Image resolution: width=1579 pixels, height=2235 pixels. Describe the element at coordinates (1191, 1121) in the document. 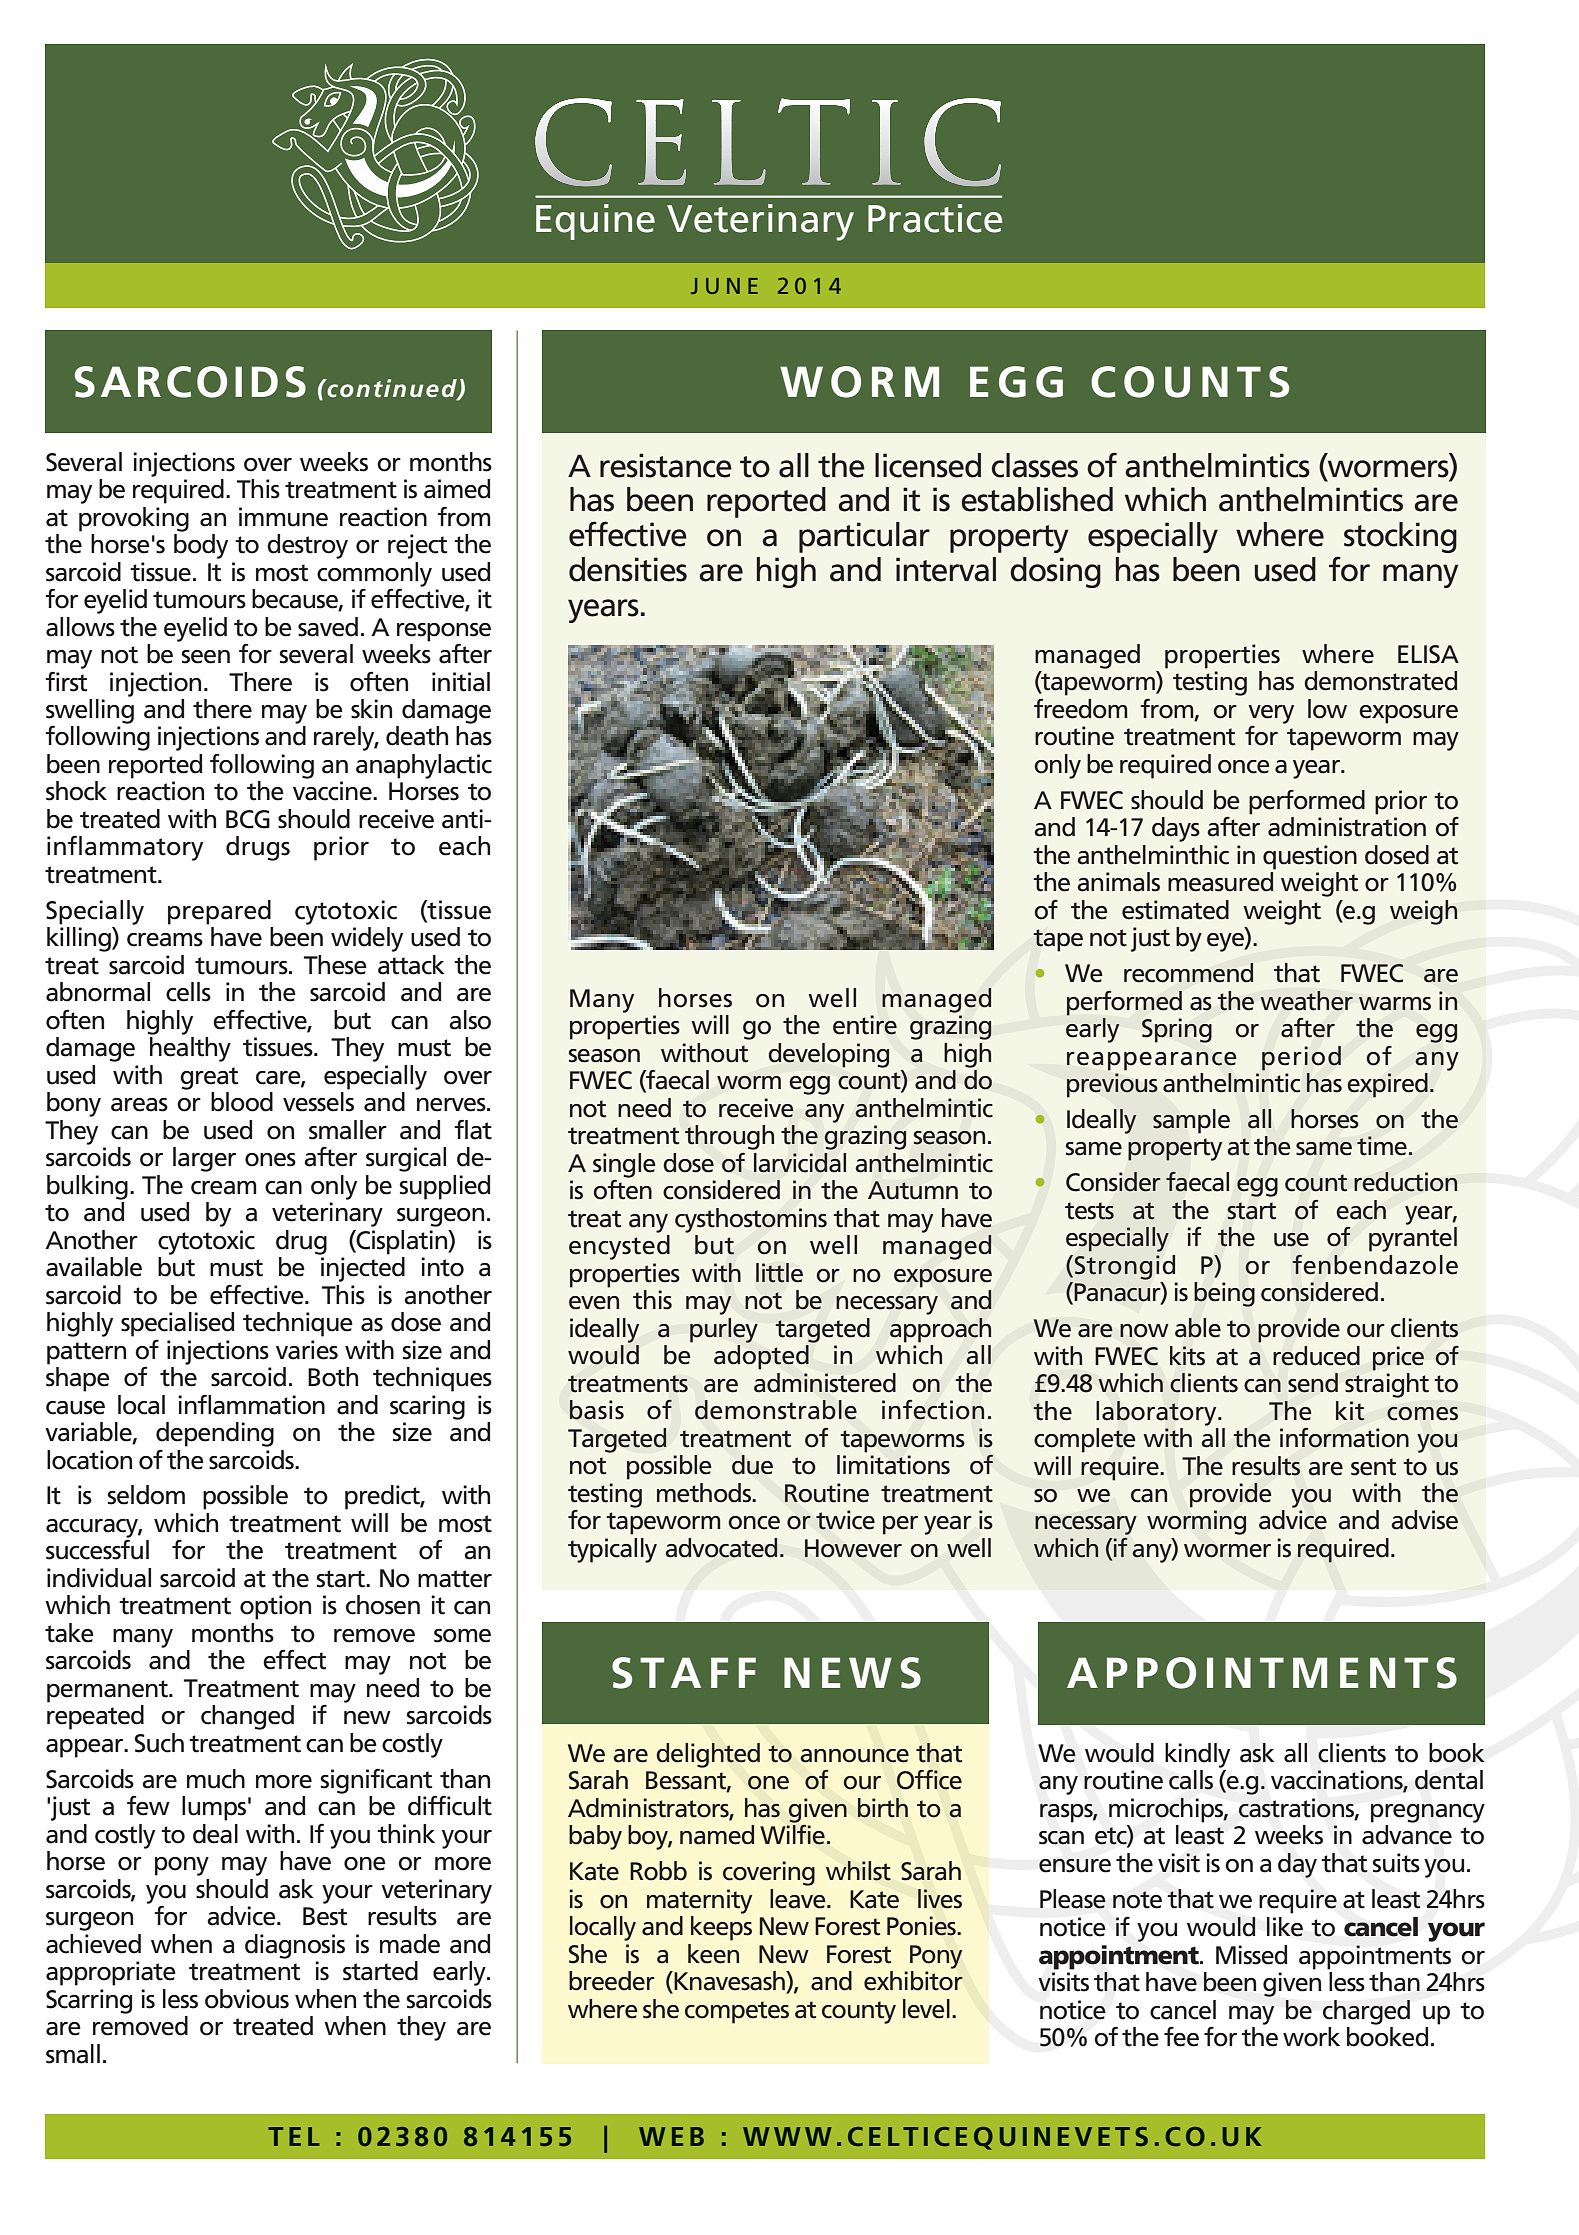

I see `sample` at that location.
